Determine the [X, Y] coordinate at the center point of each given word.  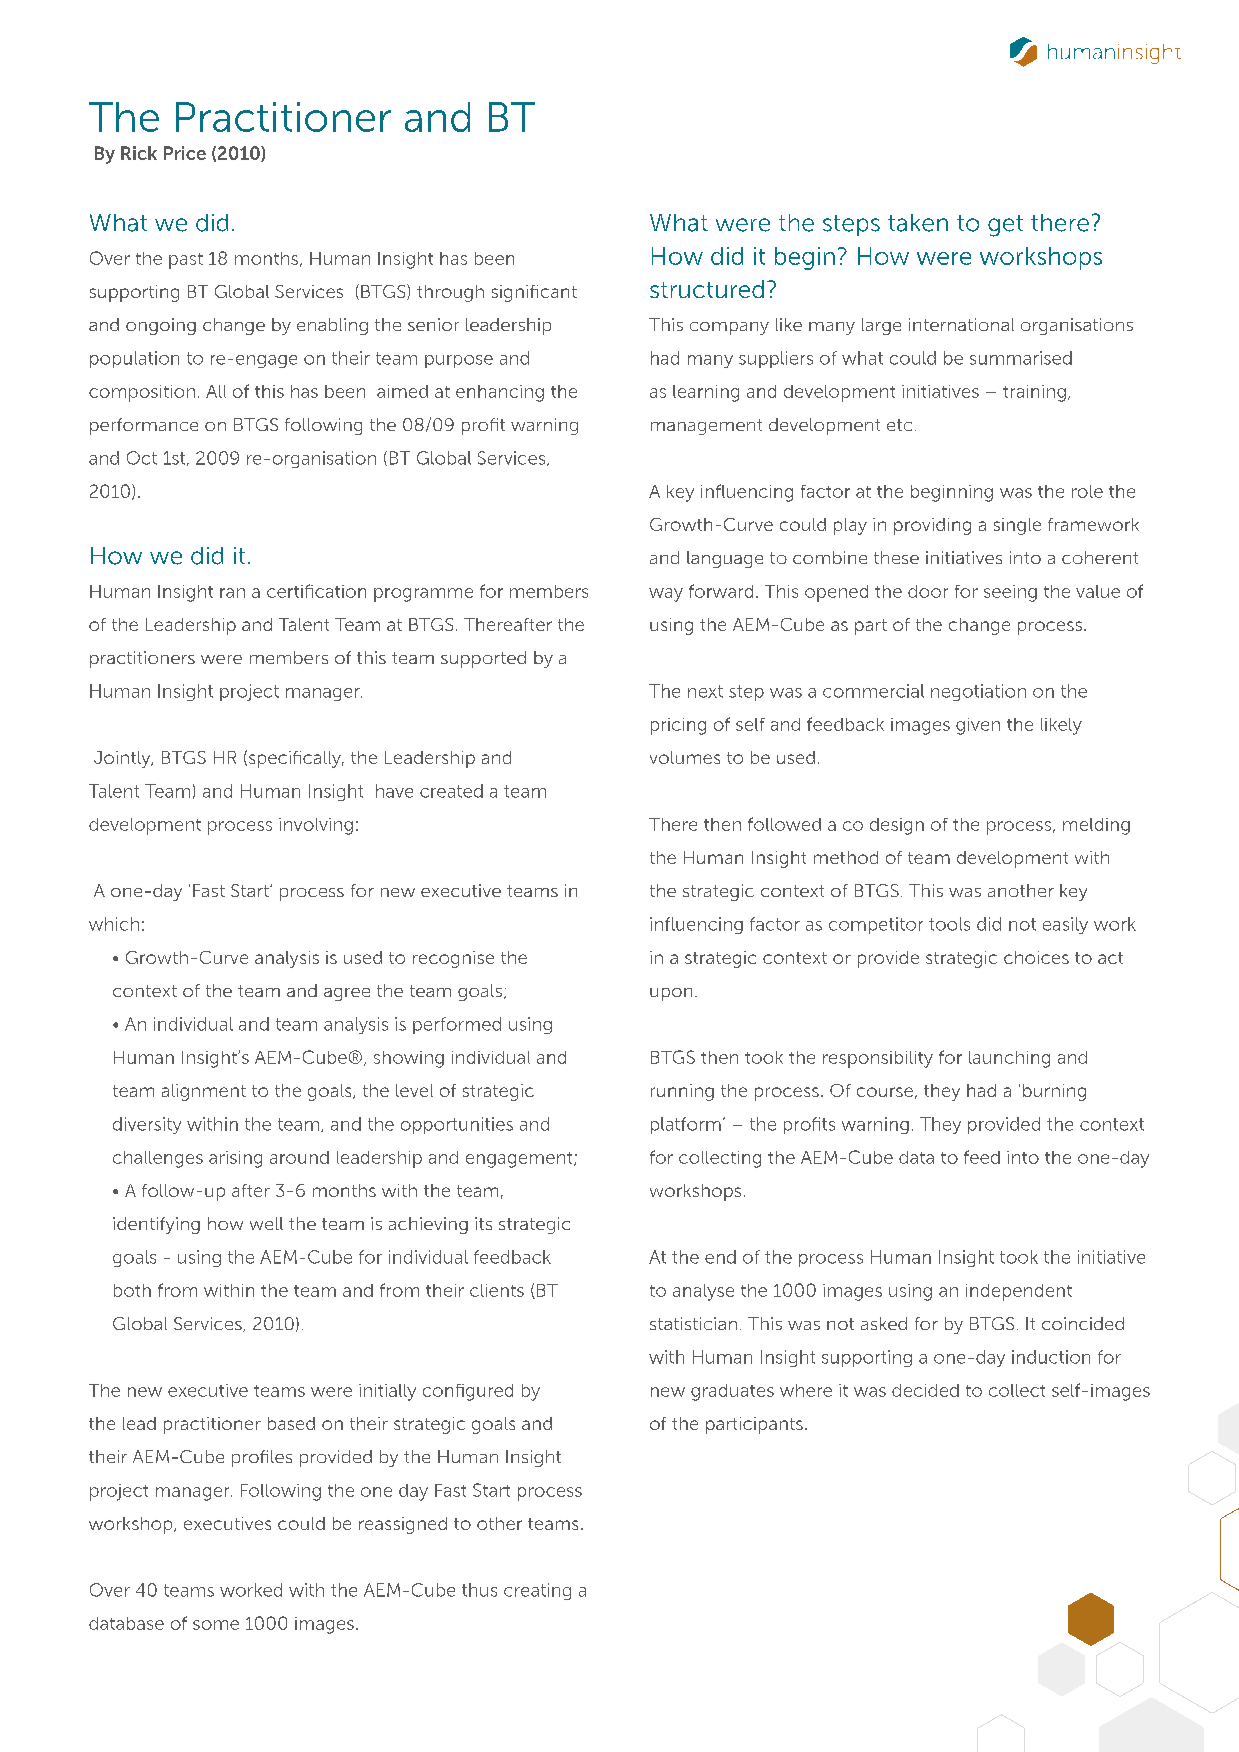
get [1005, 226]
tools [949, 924]
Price [185, 153]
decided [925, 1390]
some [216, 1625]
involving [316, 826]
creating [537, 1591]
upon [671, 994]
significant [534, 293]
